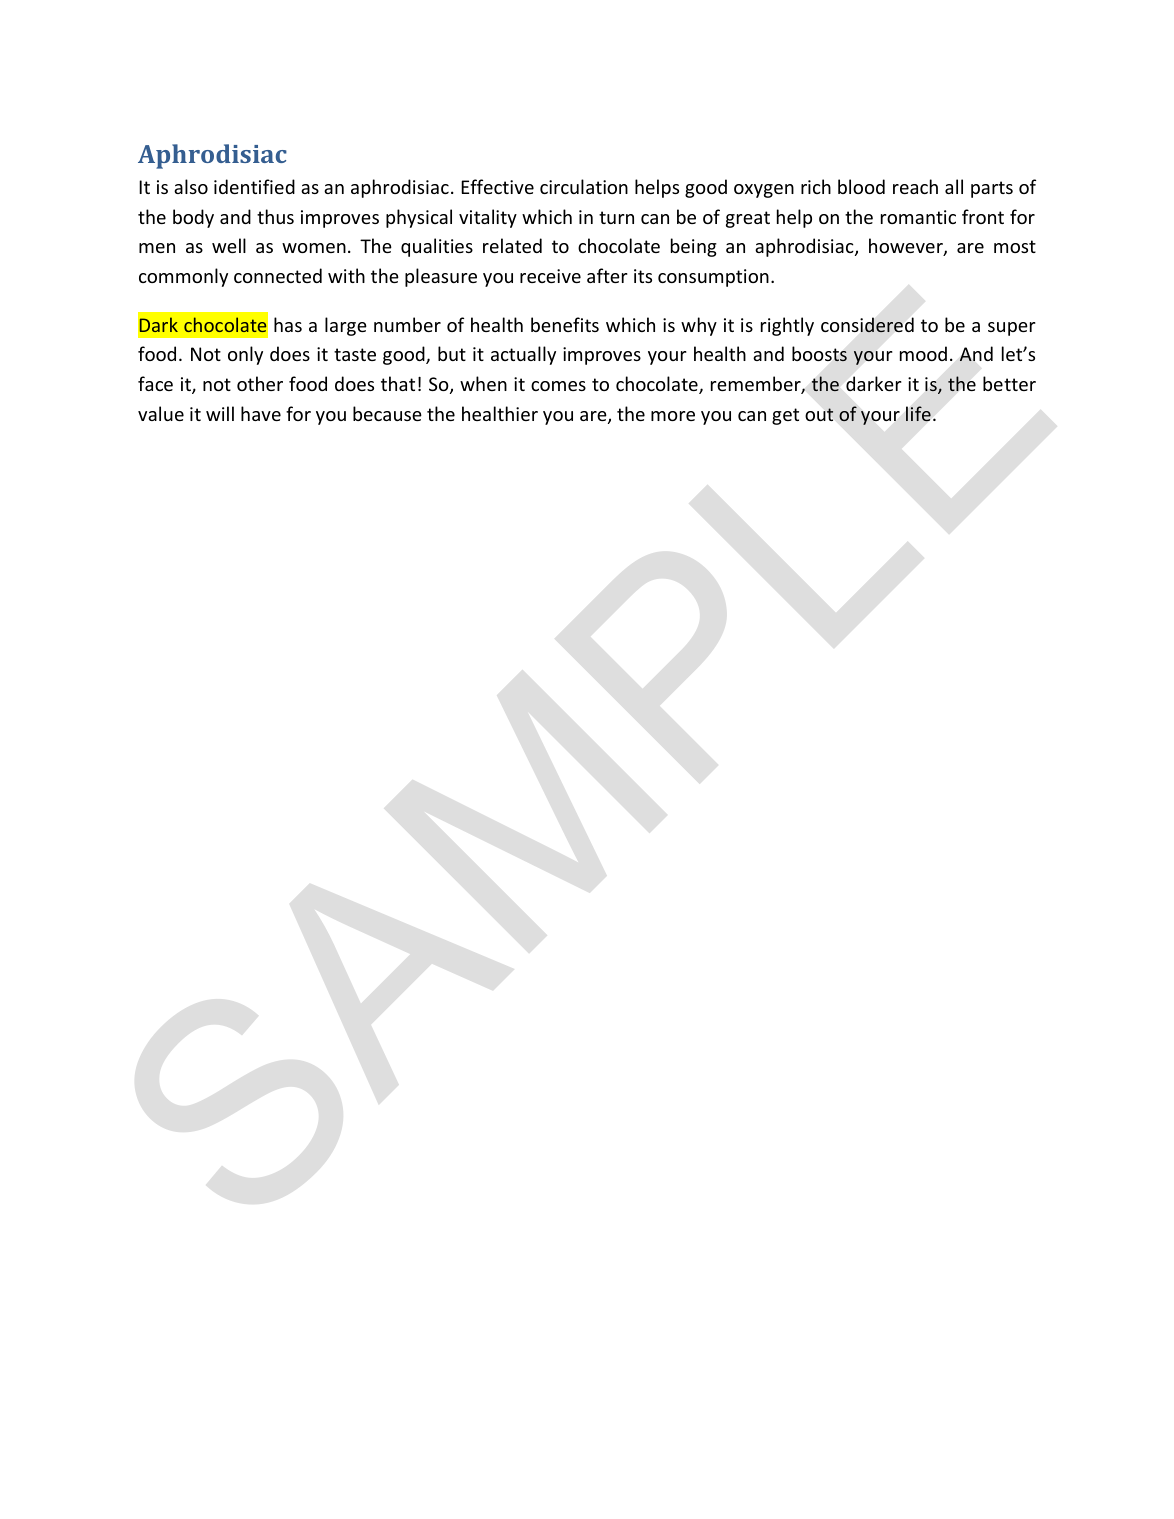  I want to click on life, so click(918, 413).
